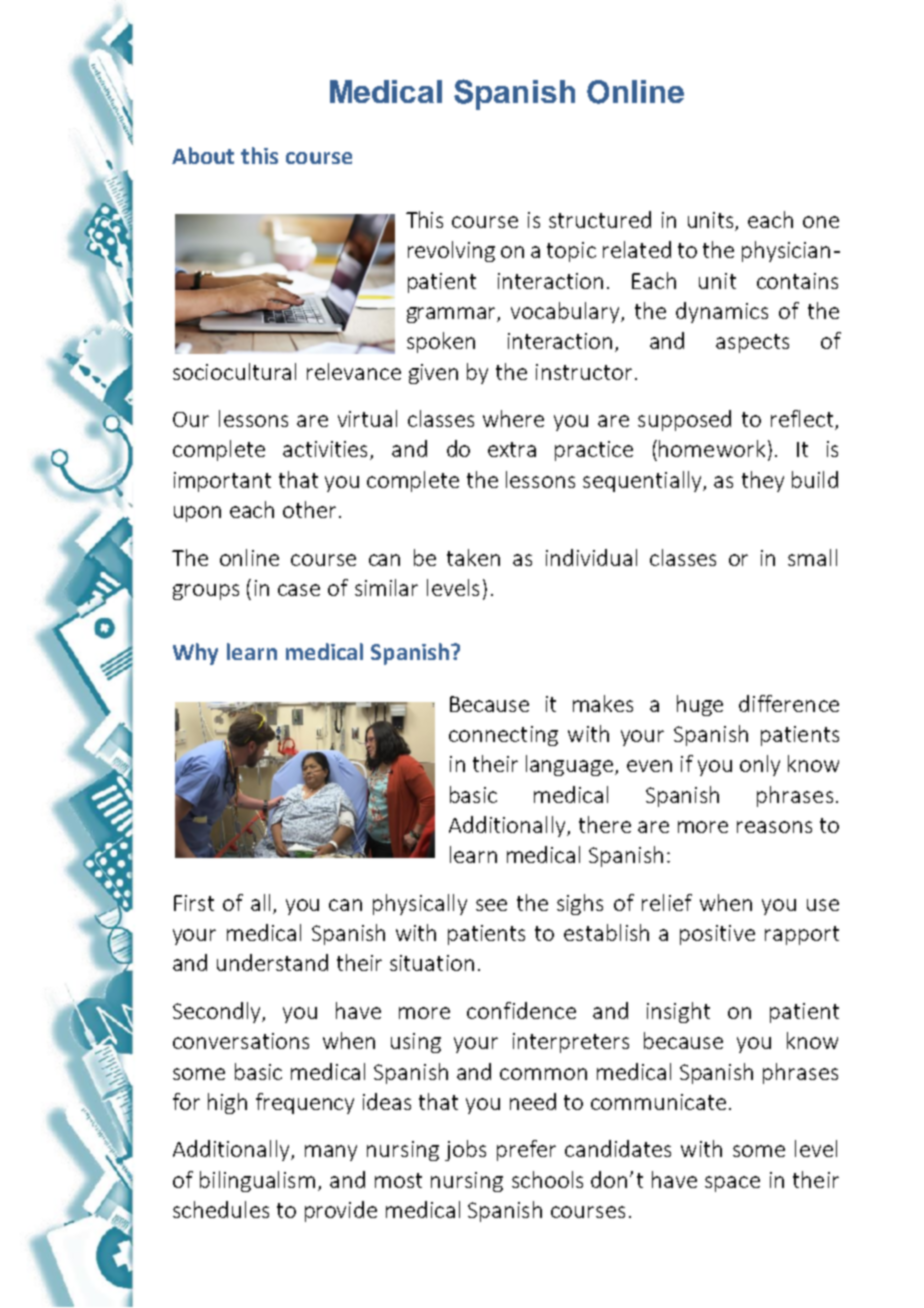 Image resolution: width=924 pixels, height=1308 pixels. Describe the element at coordinates (789, 703) in the image. I see `difference` at that location.
